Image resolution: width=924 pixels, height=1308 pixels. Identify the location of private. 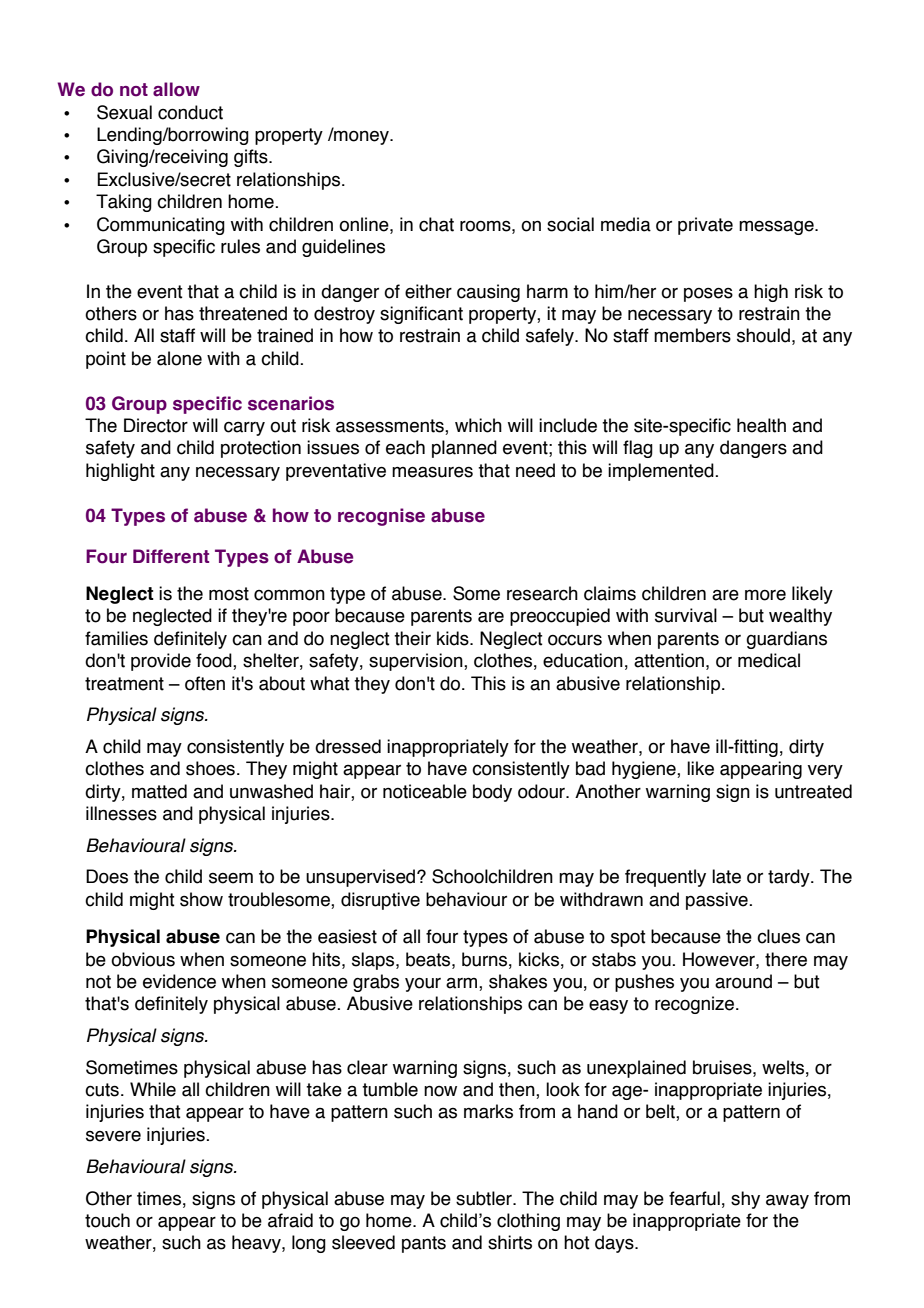
(705, 226).
